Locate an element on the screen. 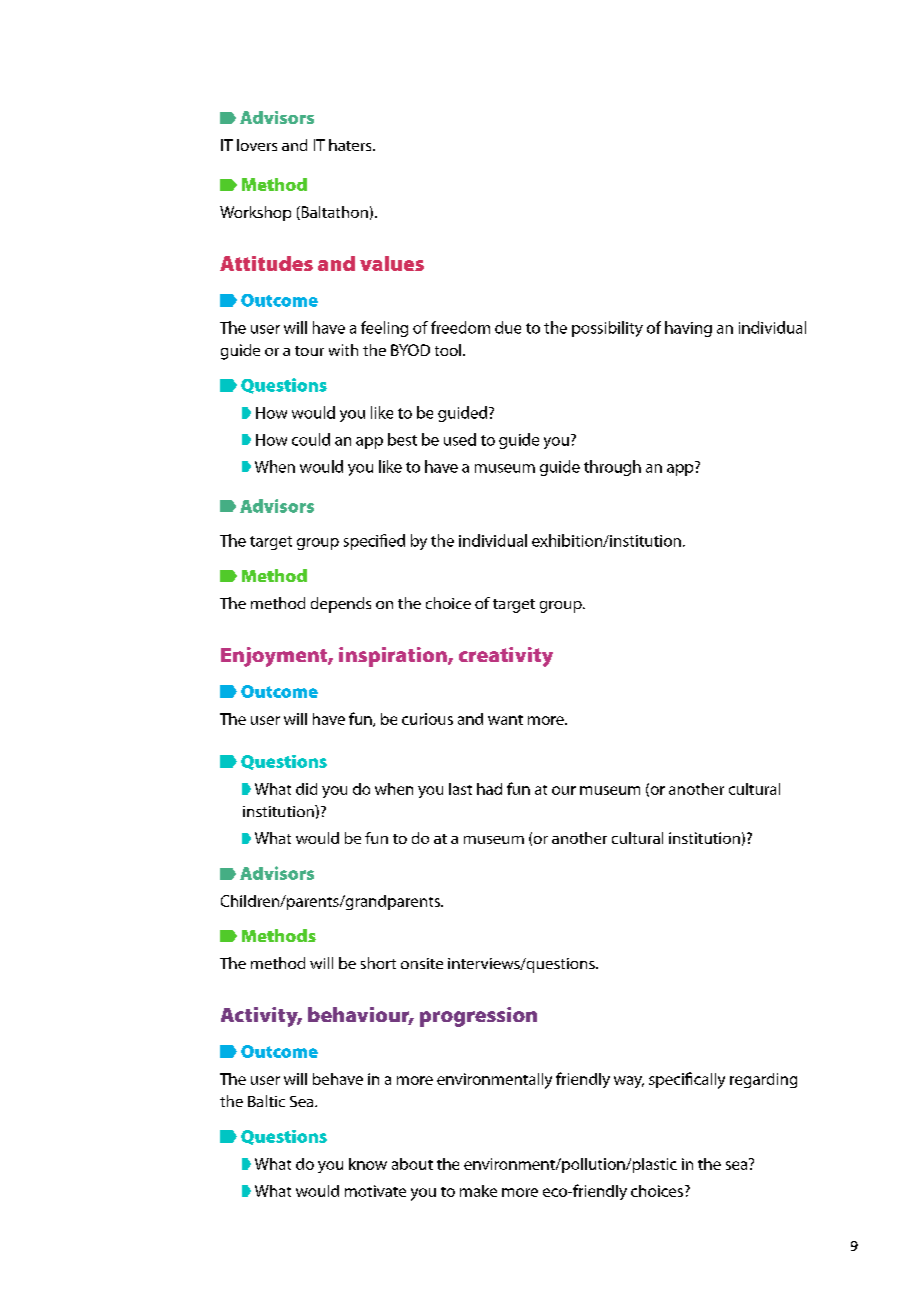 Image resolution: width=924 pixels, height=1308 pixels. values is located at coordinates (392, 263).
